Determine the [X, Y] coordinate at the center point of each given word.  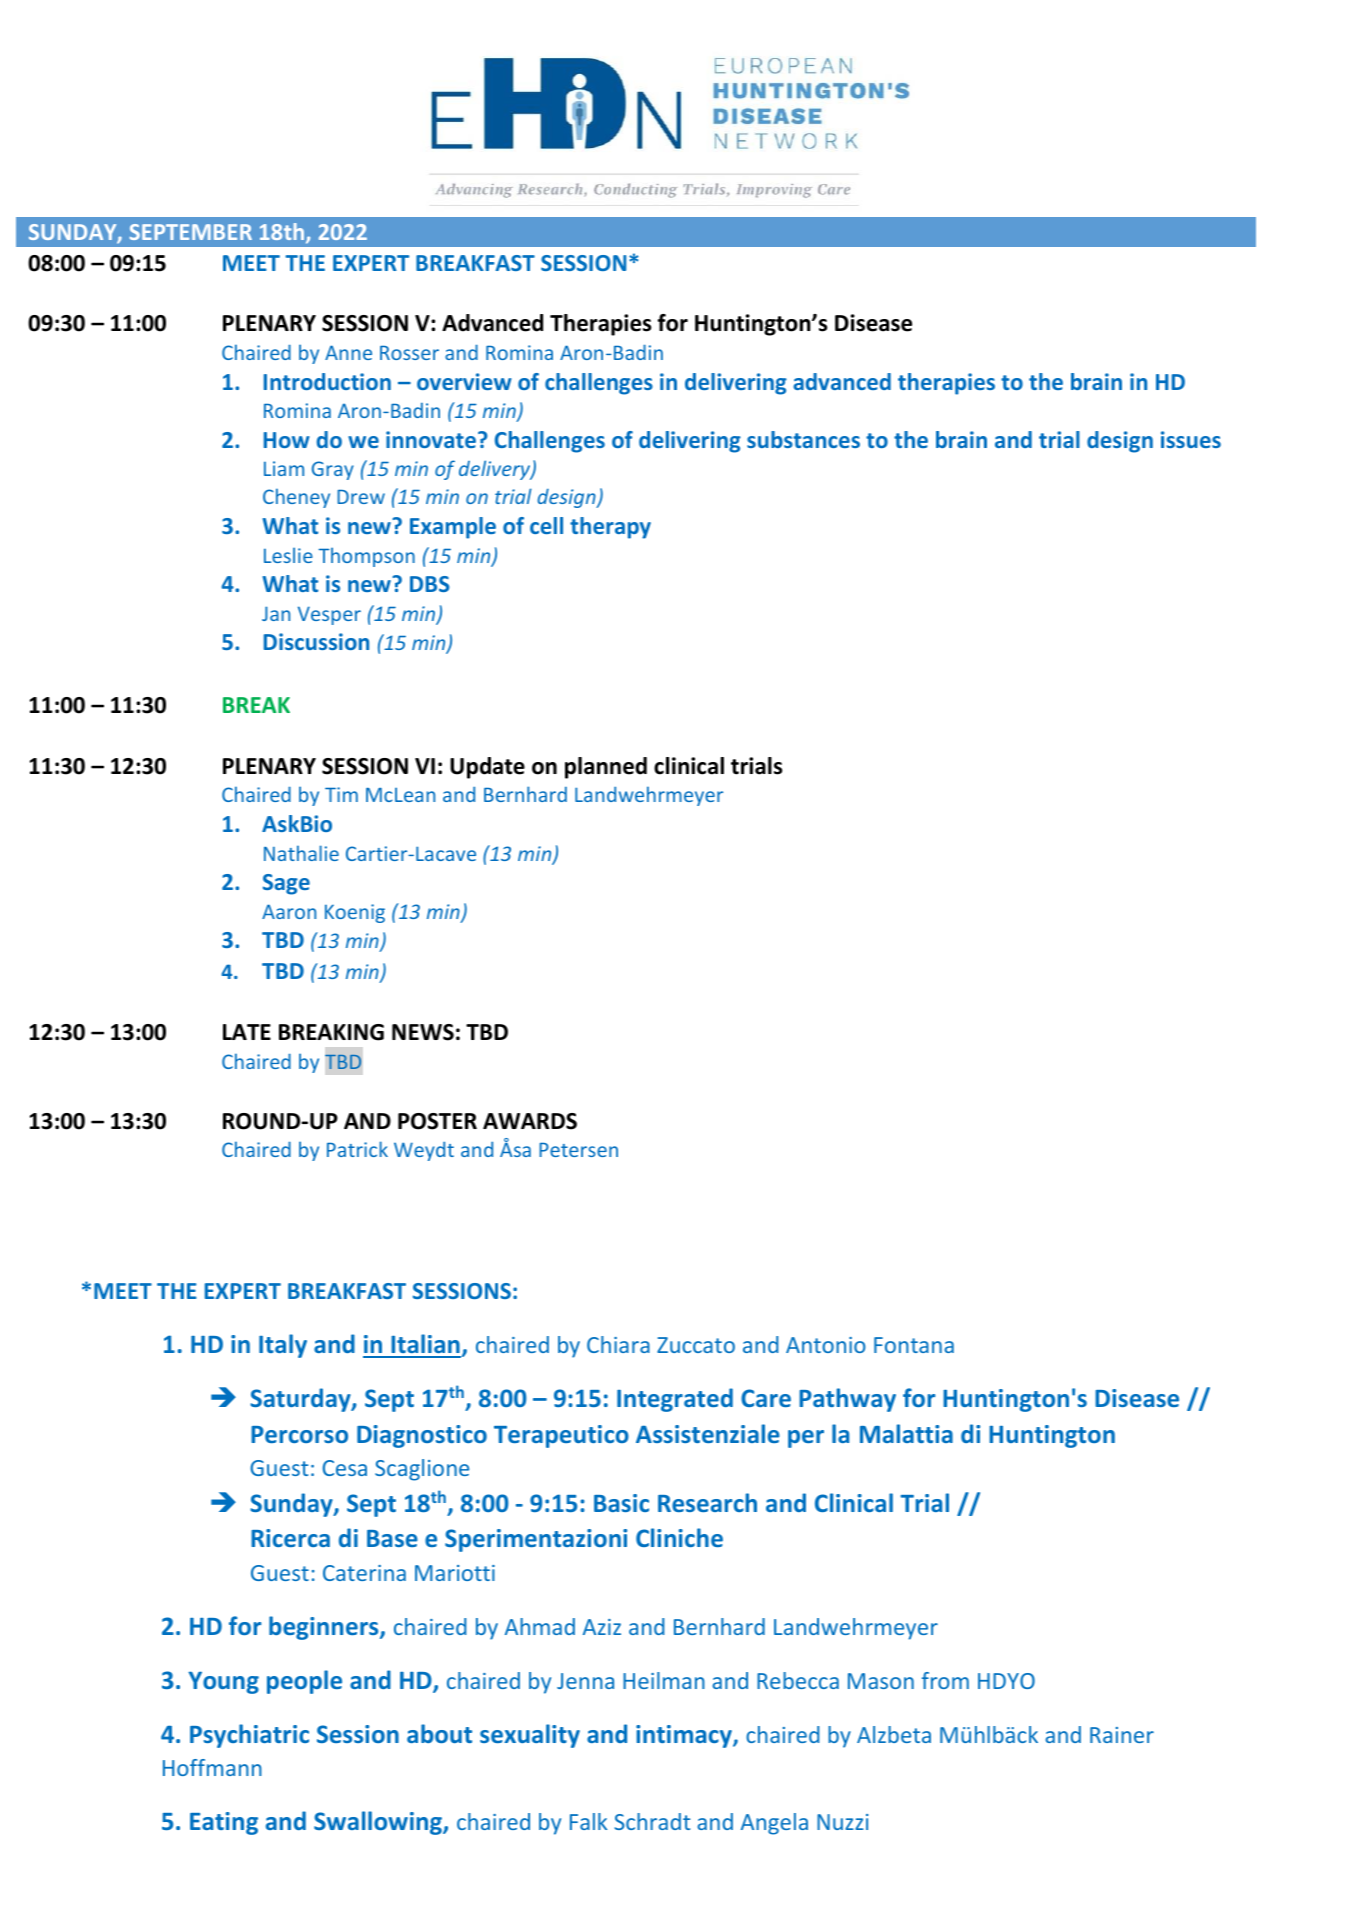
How [287, 440]
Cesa [345, 1468]
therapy [610, 528]
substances [803, 439]
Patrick [357, 1149]
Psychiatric [249, 1736]
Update [487, 768]
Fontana [914, 1345]
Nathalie [301, 853]
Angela [774, 1824]
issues [1191, 439]
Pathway [847, 1400]
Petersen [578, 1150]
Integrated [675, 1400]
